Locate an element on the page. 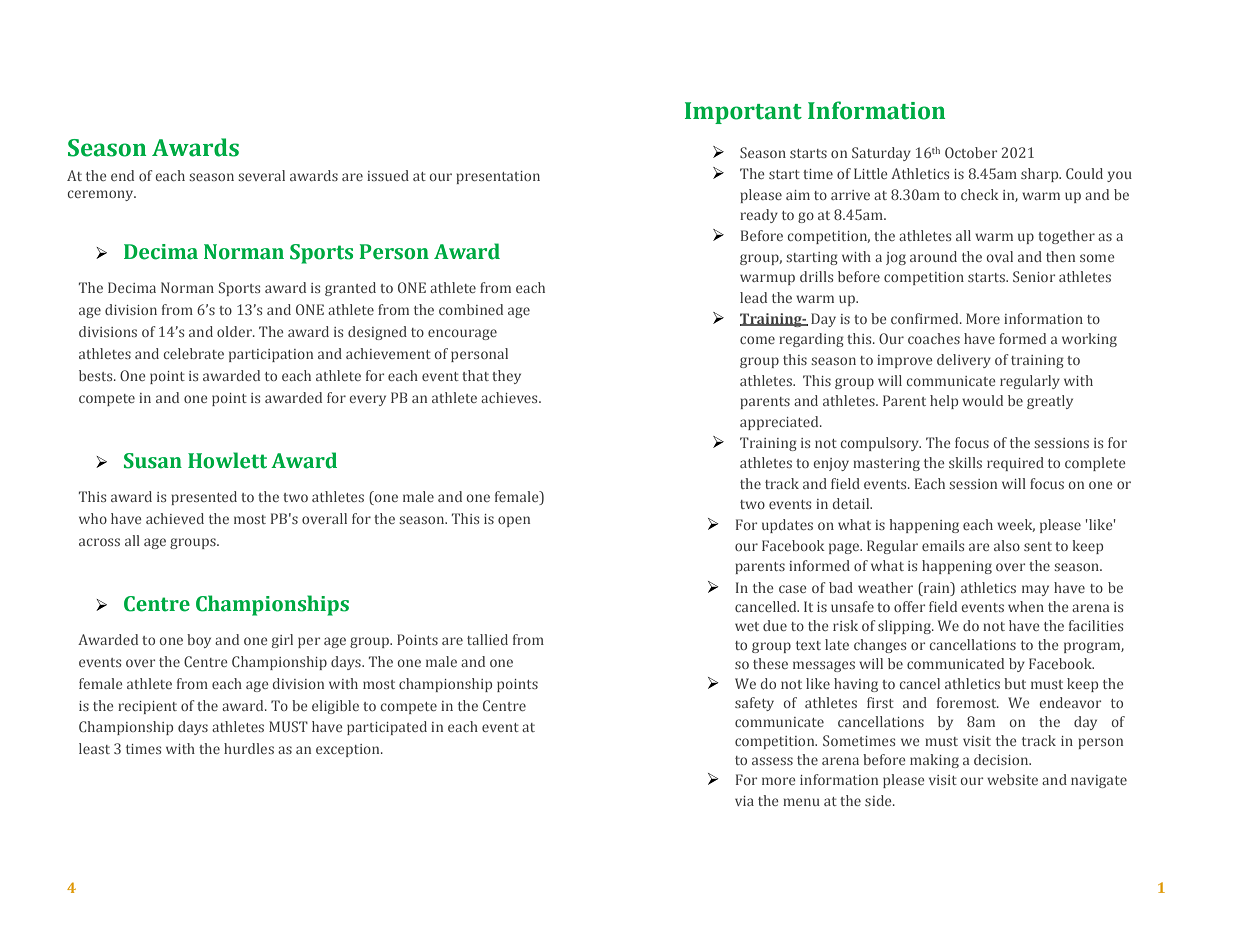 The image size is (1233, 952). Important is located at coordinates (743, 113).
